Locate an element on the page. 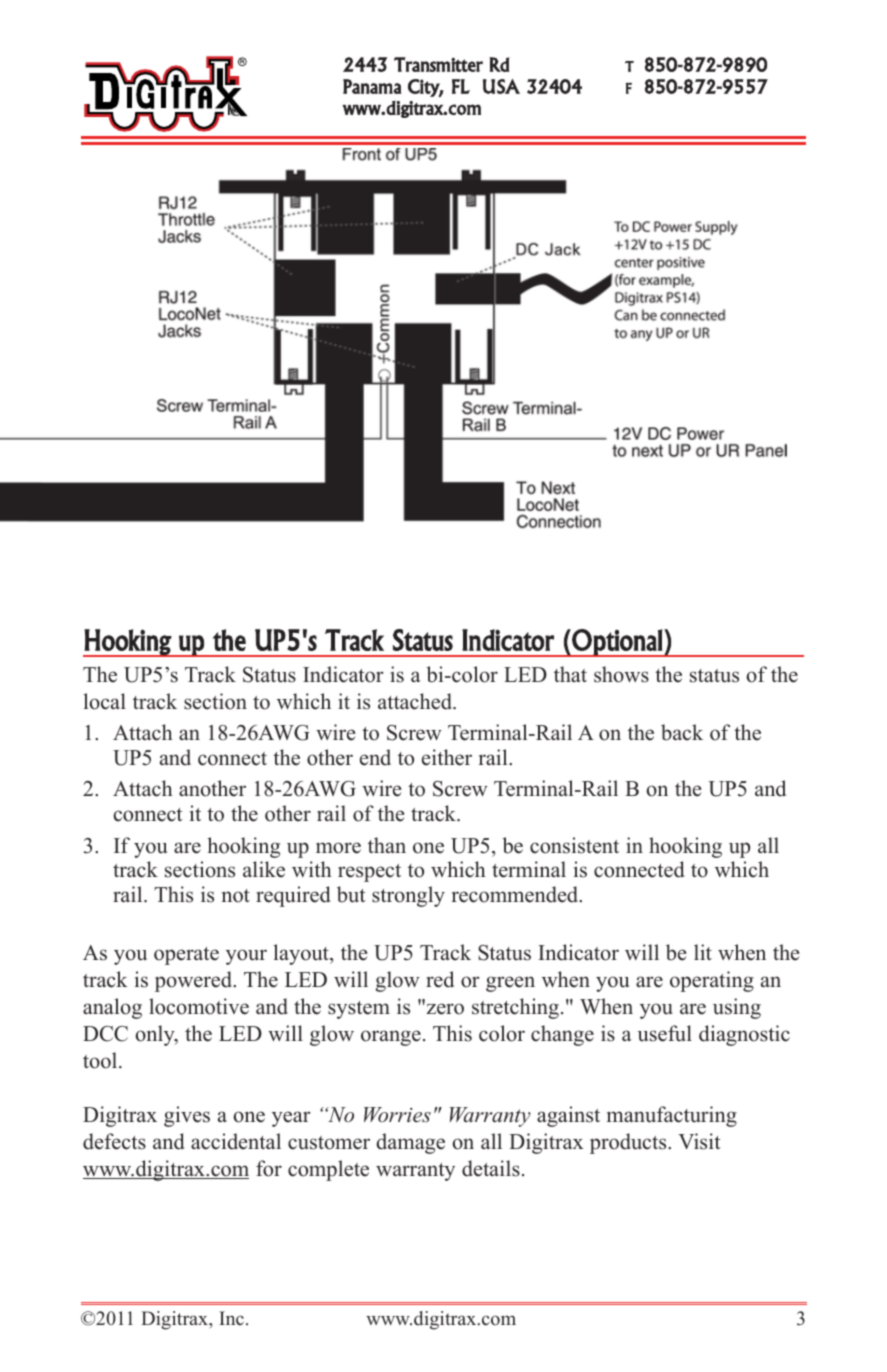 The image size is (887, 1372). Inc is located at coordinates (231, 1318).
